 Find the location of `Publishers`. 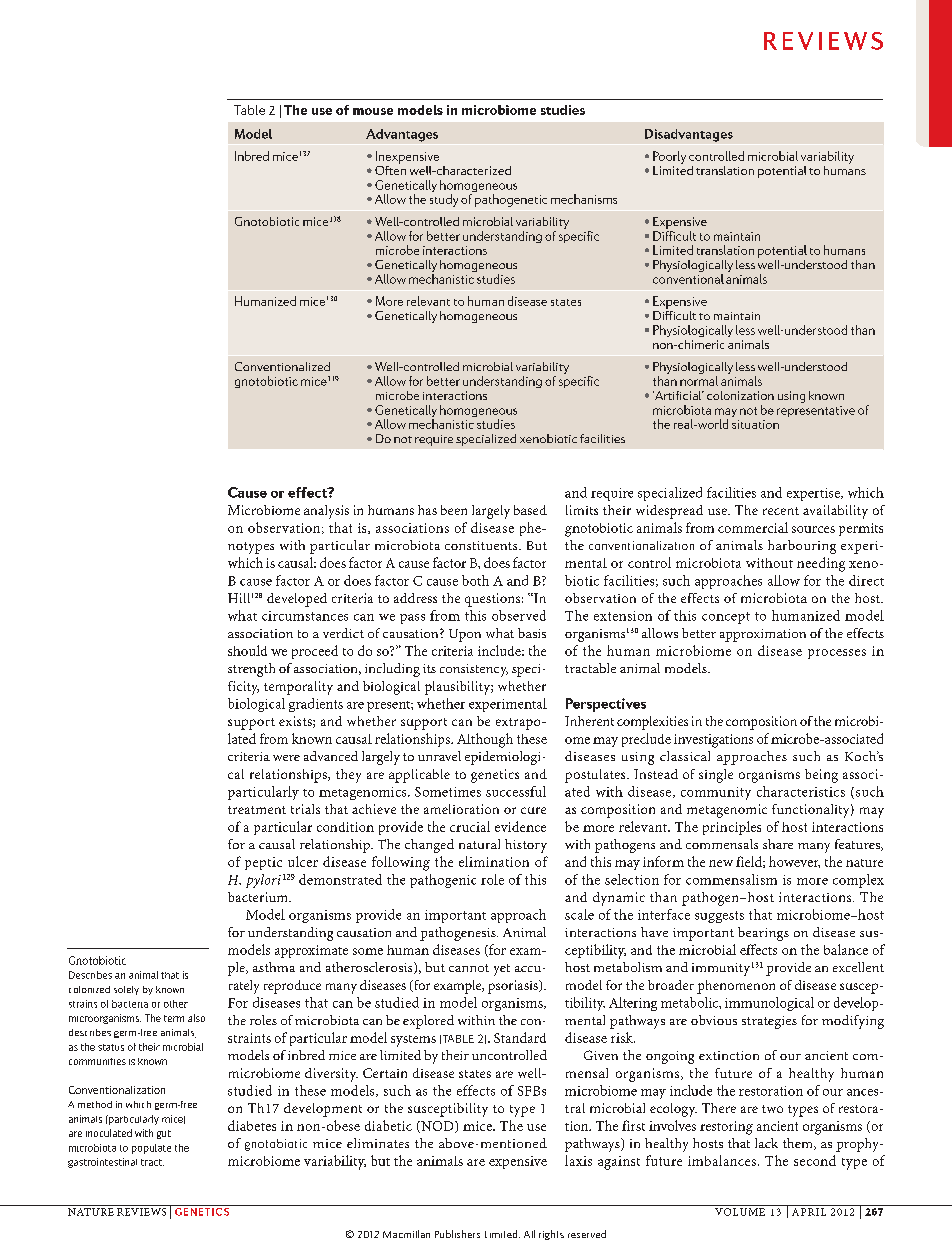

Publishers is located at coordinates (457, 1234).
